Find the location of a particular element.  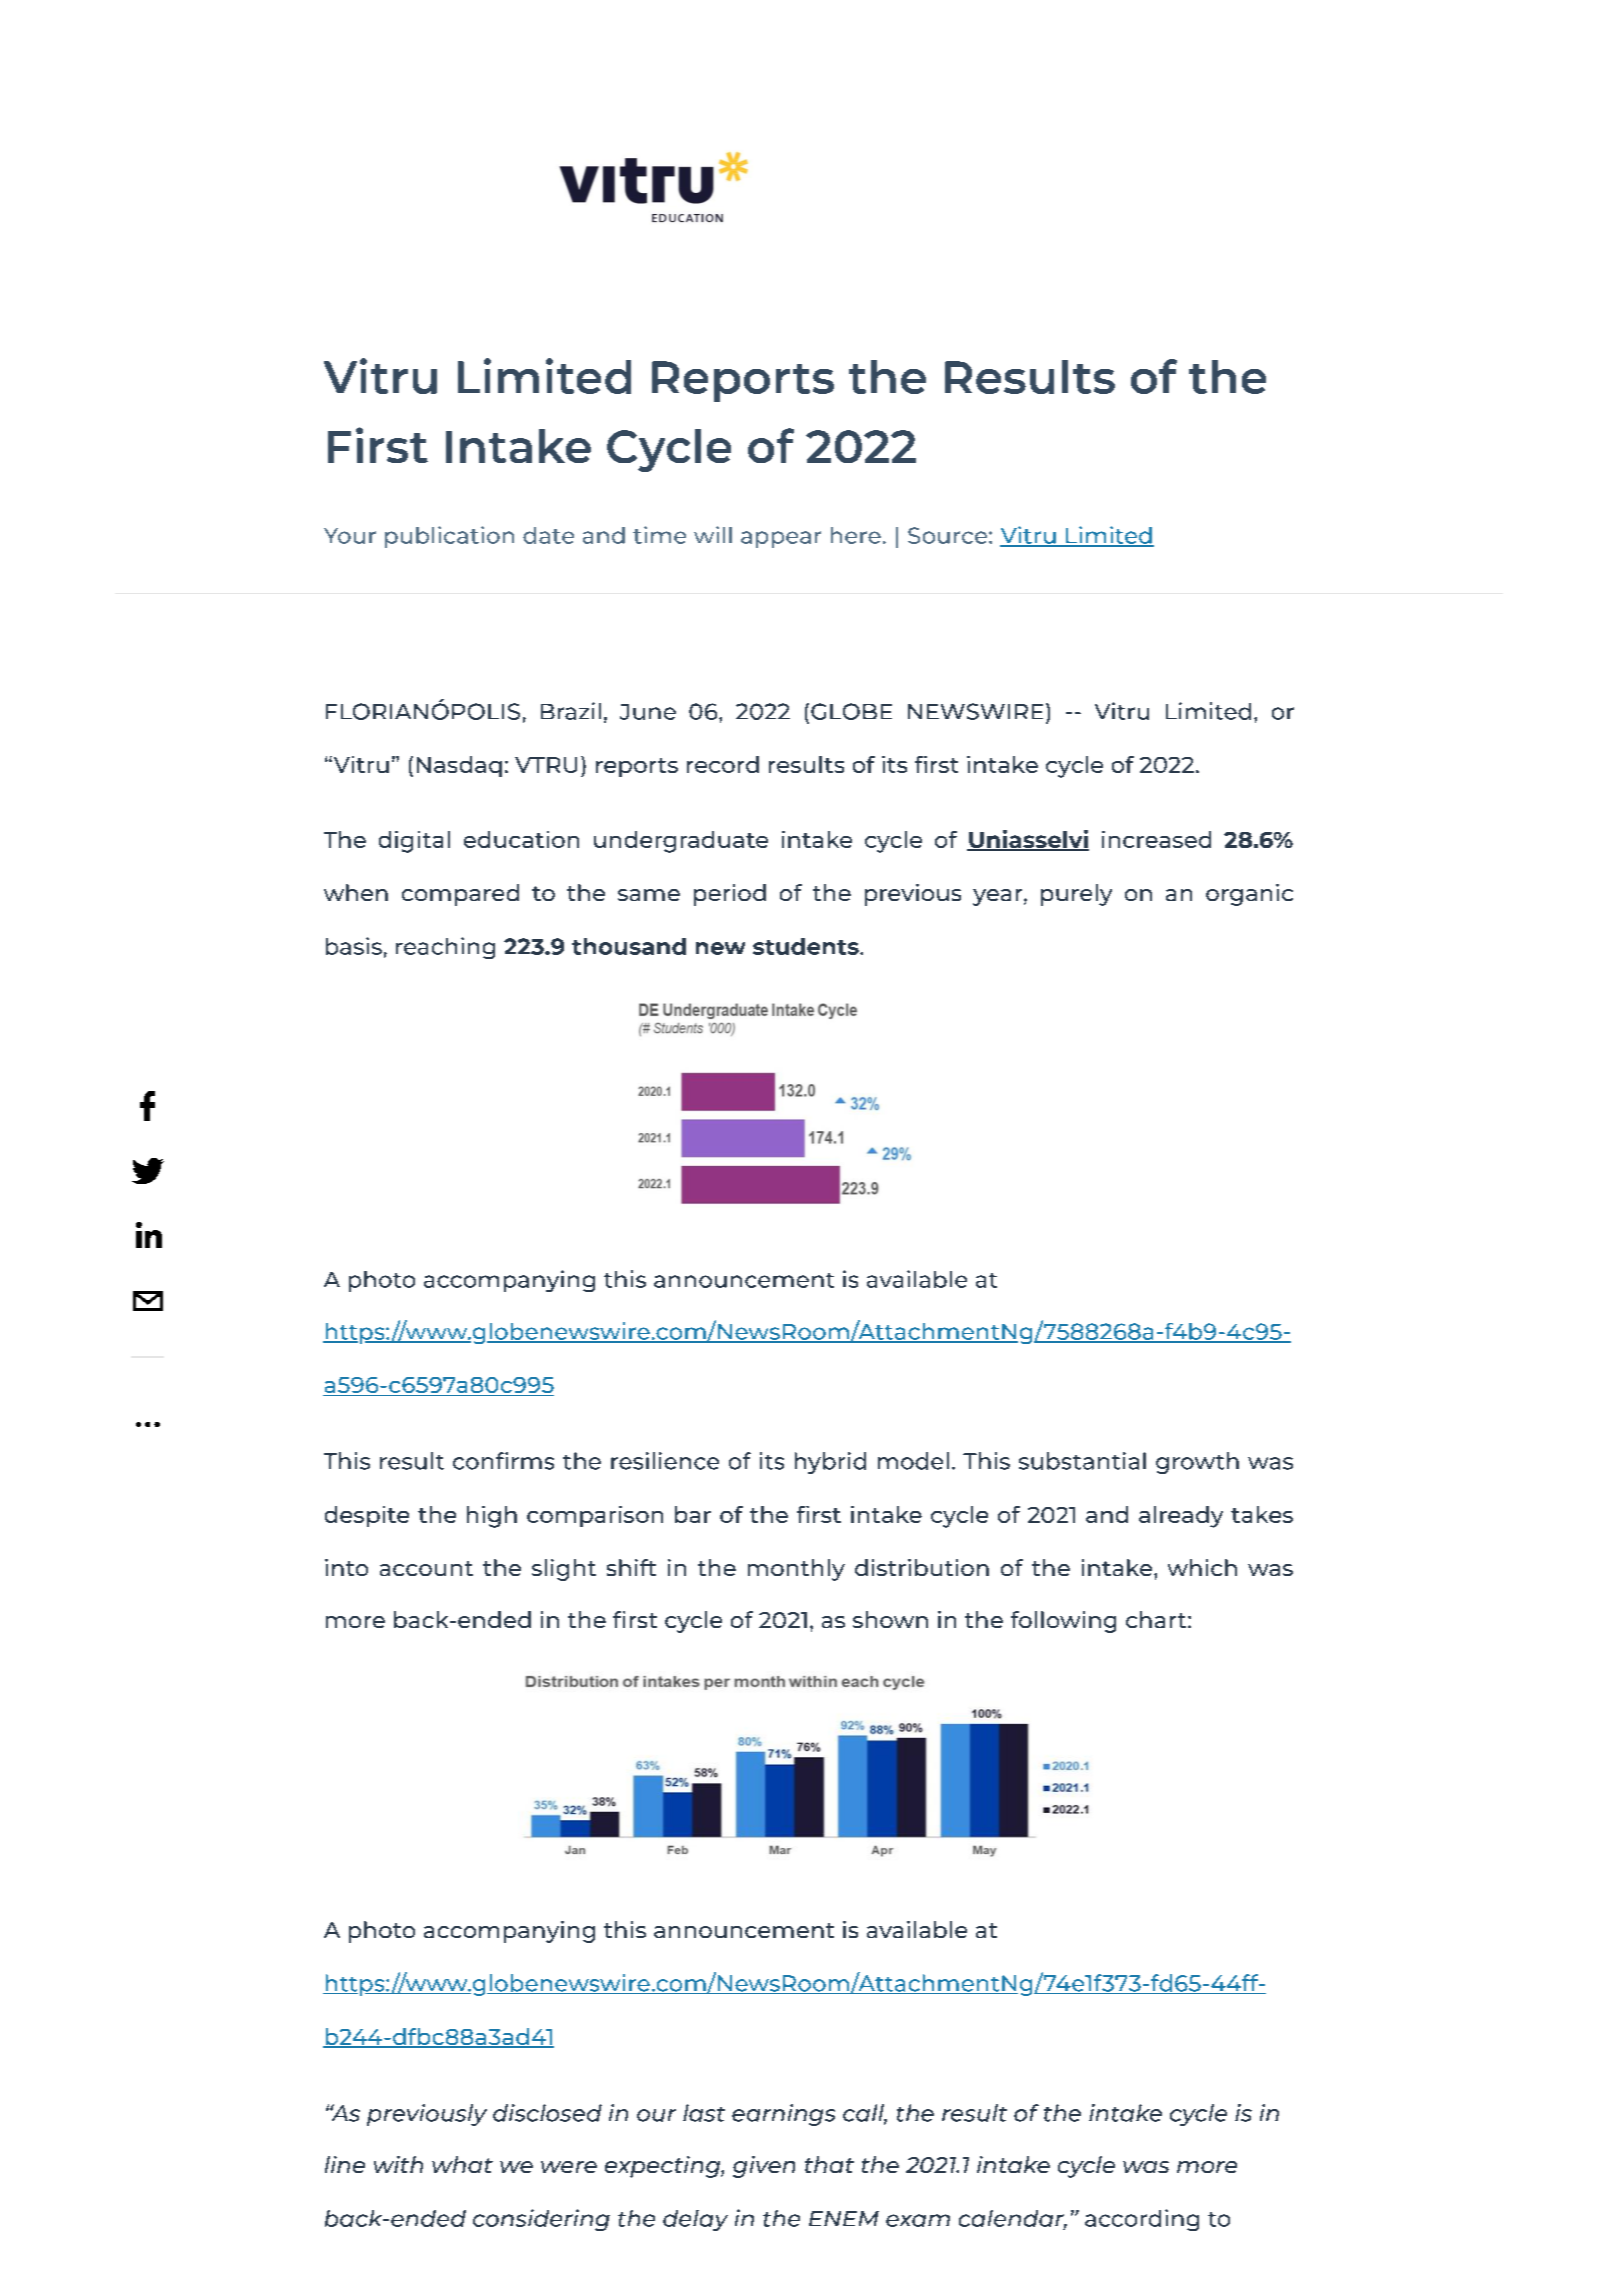

confirms is located at coordinates (503, 1461).
